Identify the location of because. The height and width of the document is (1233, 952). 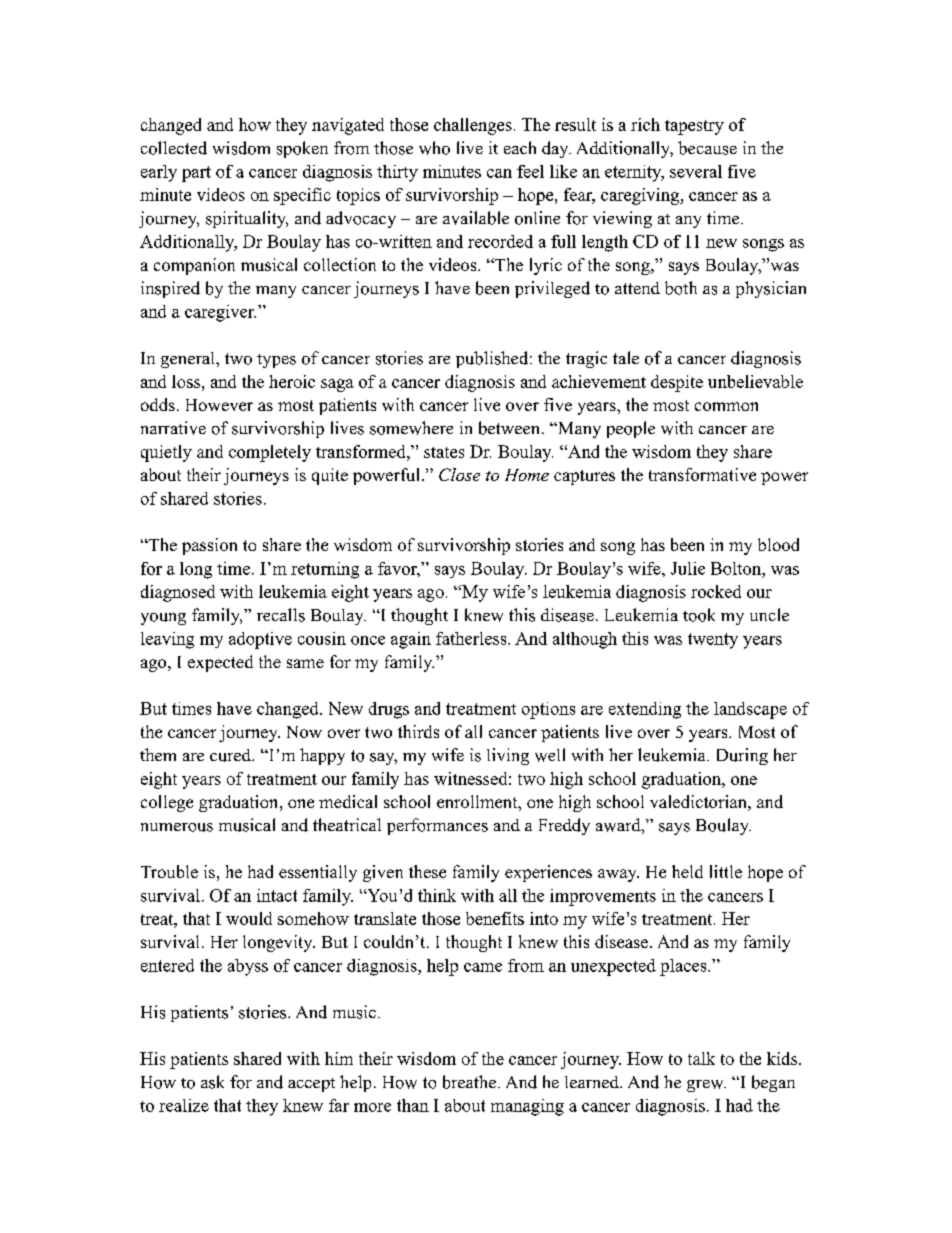
(707, 148).
